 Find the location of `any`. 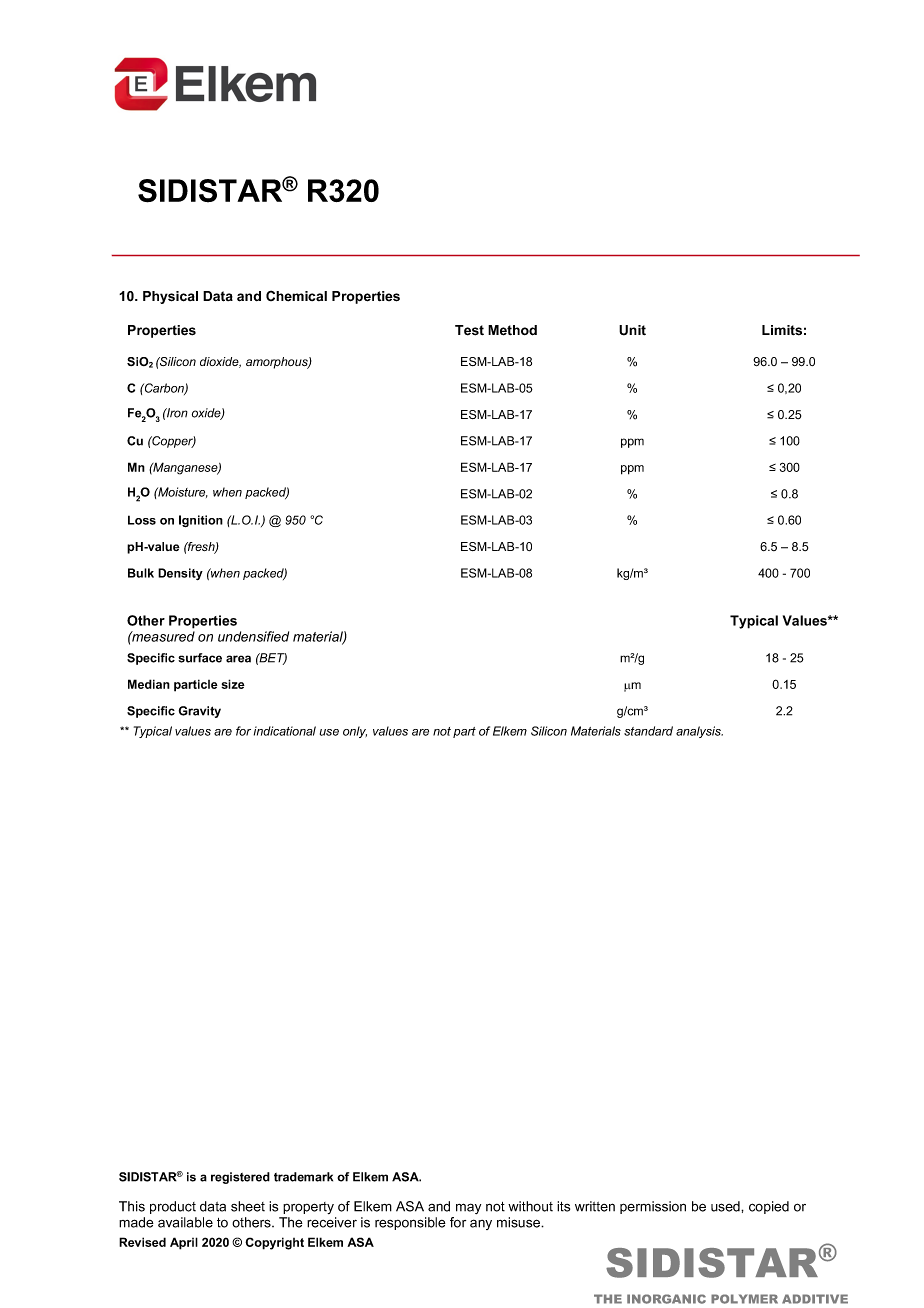

any is located at coordinates (481, 1224).
